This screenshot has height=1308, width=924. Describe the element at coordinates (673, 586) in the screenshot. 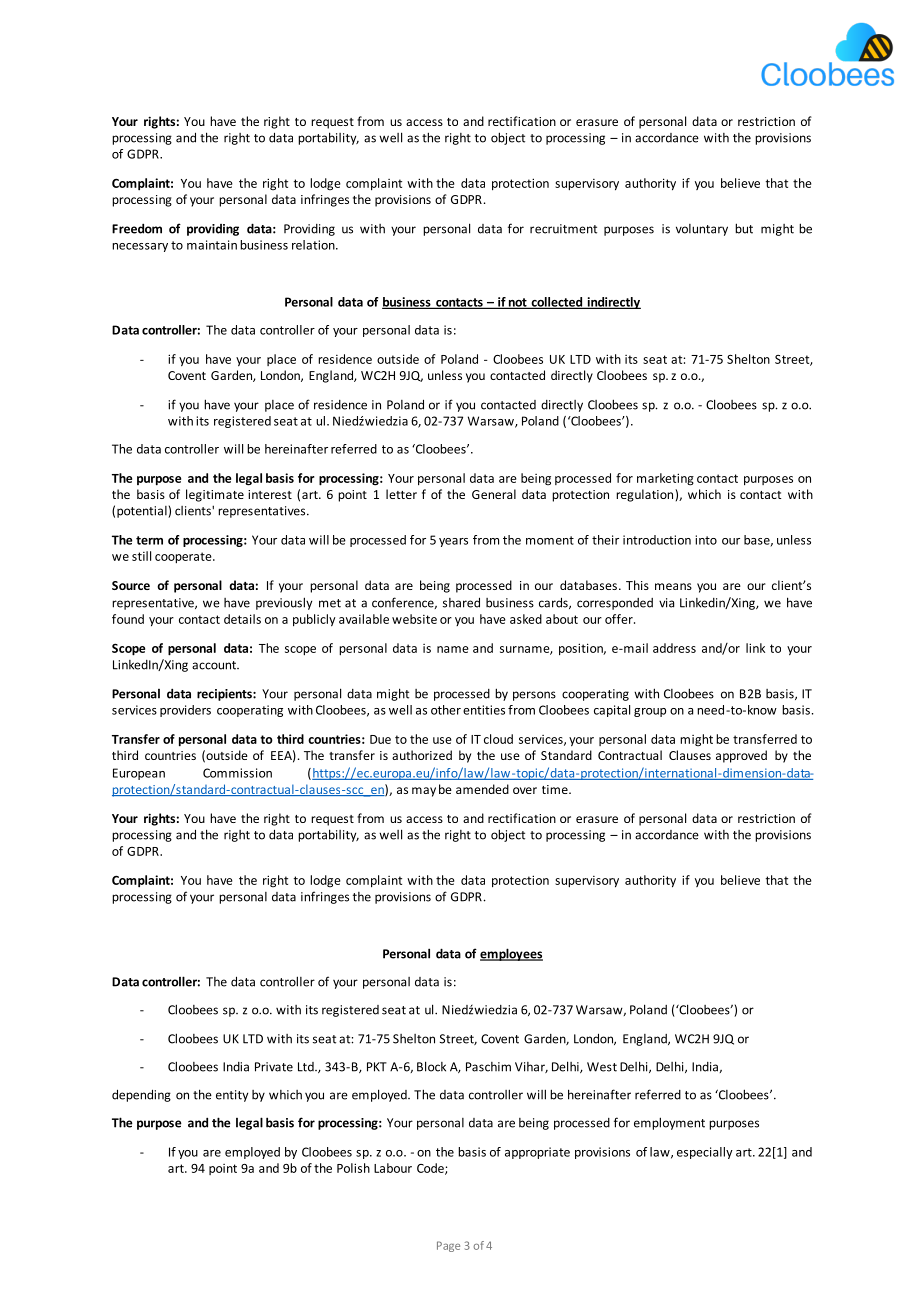

I see `means` at that location.
